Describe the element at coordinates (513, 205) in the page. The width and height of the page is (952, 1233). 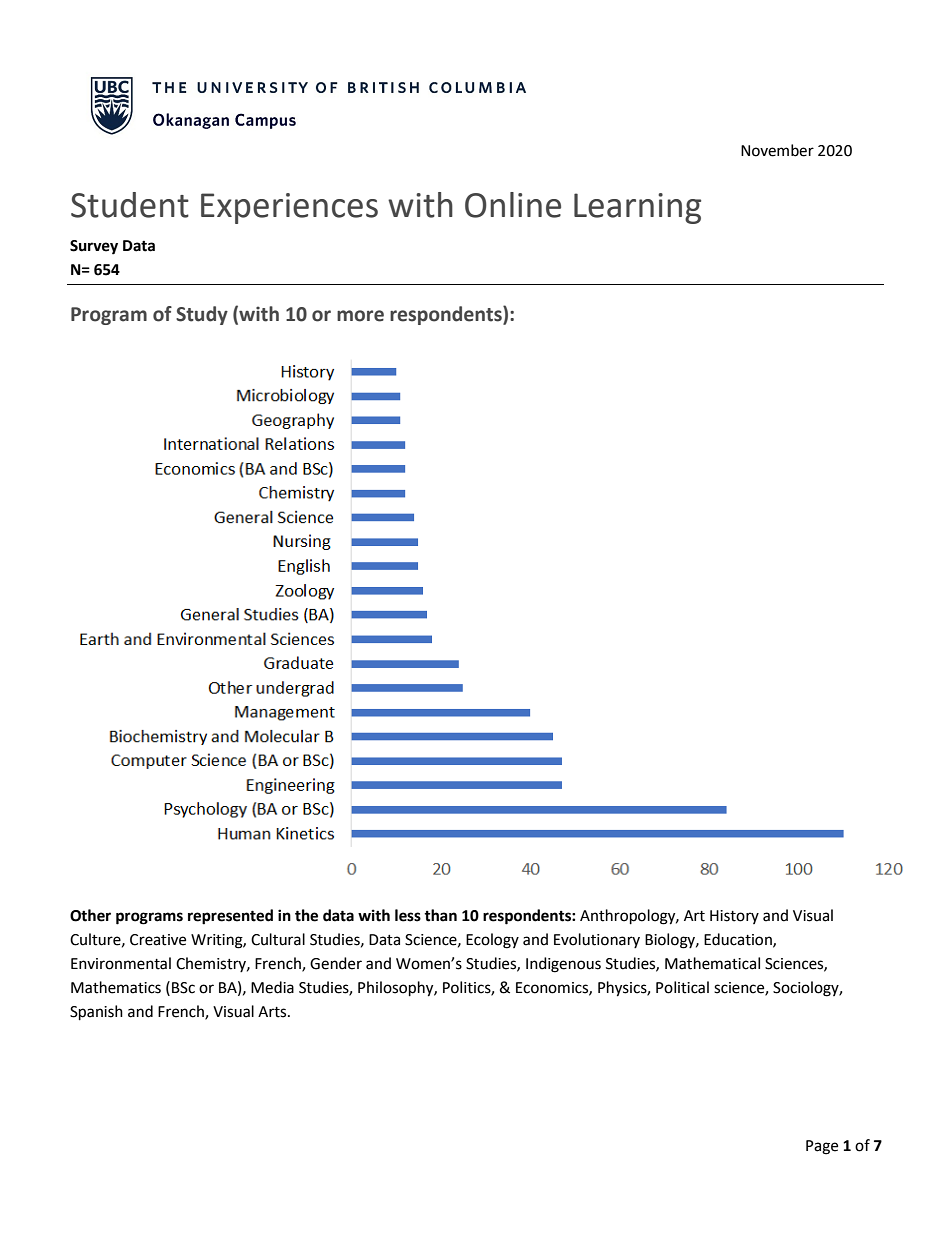
I see `Online` at that location.
